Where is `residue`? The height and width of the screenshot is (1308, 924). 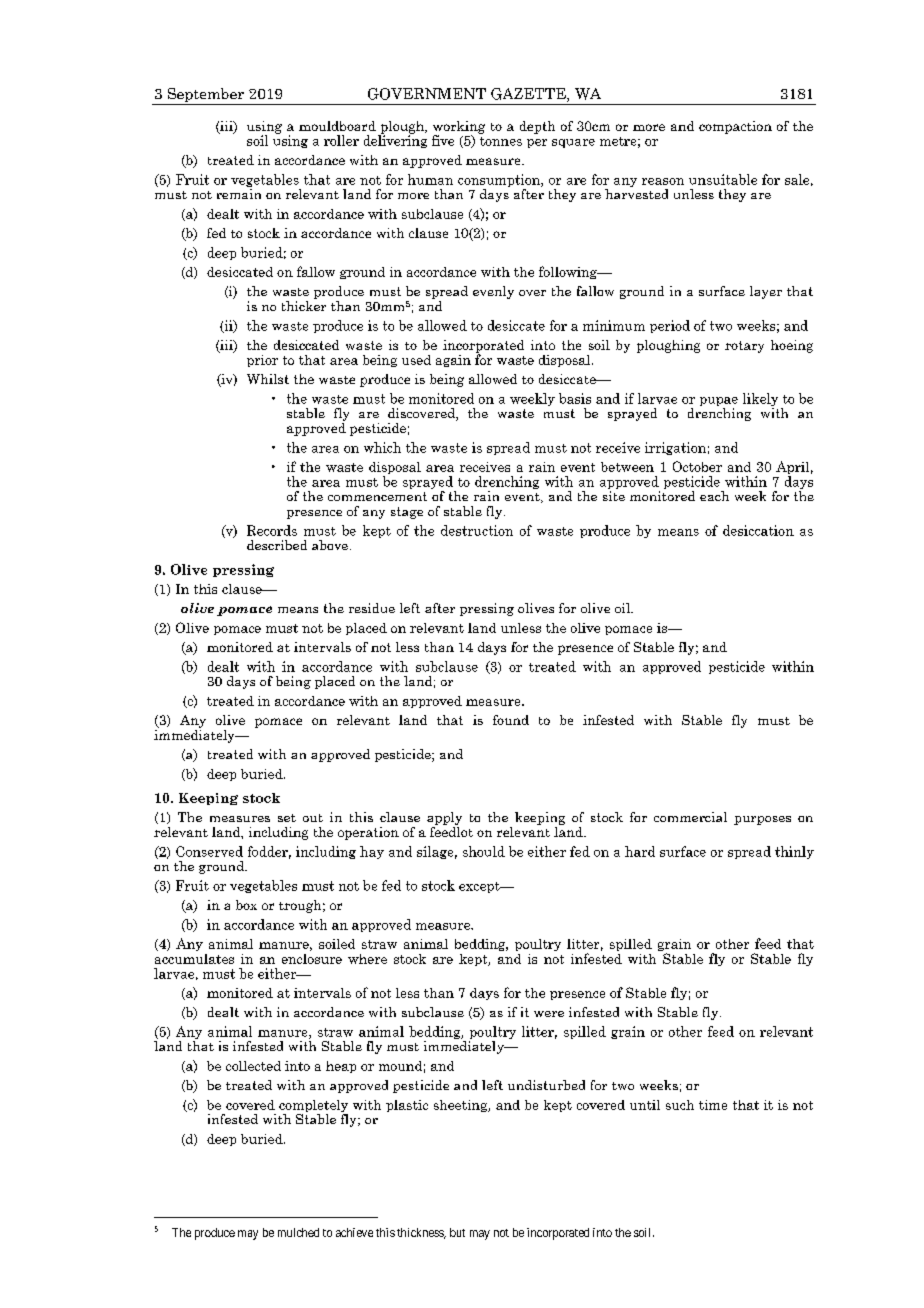 residue is located at coordinates (372, 608).
